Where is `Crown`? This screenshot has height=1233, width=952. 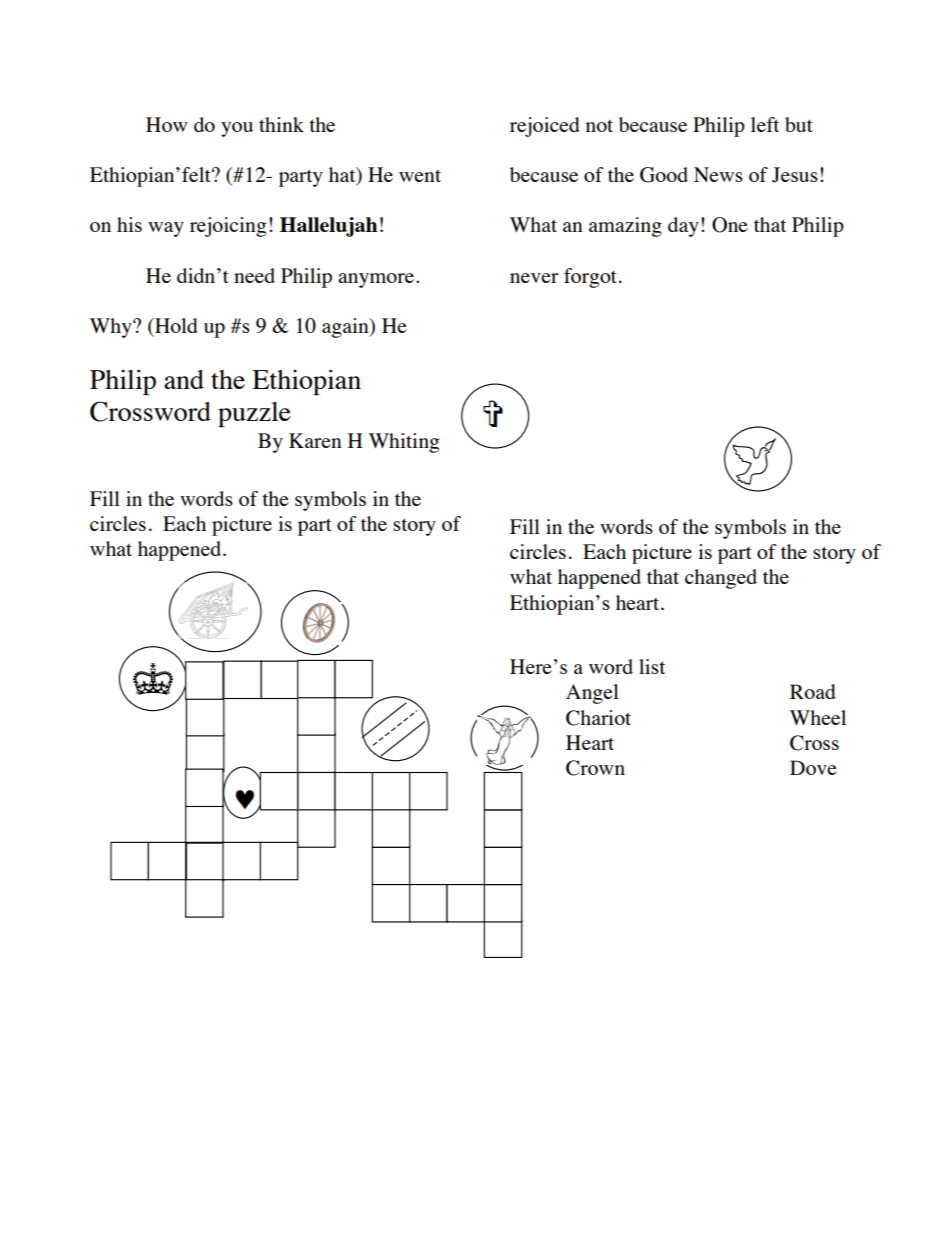 Crown is located at coordinates (595, 768).
